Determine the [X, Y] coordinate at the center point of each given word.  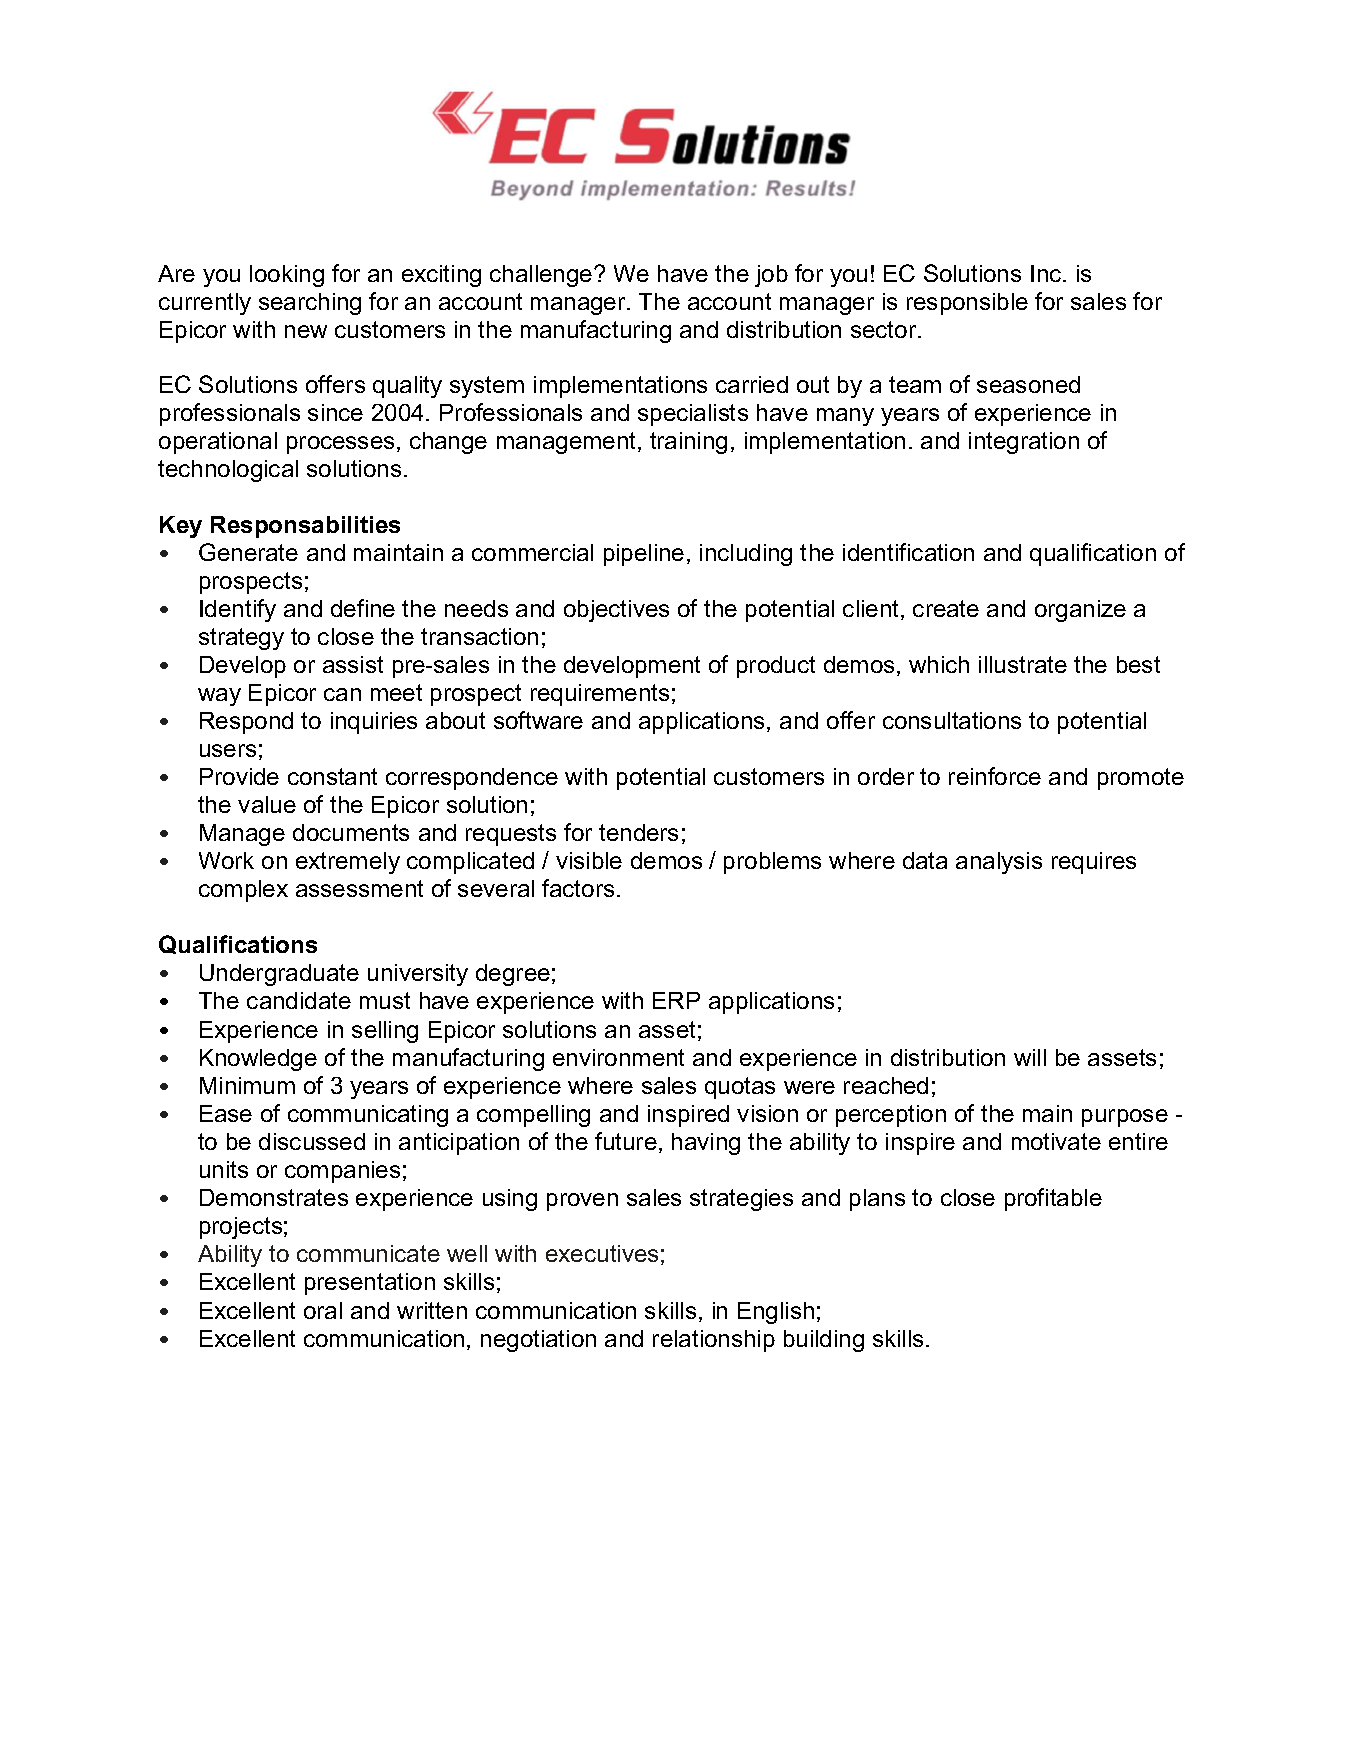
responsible [967, 304]
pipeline [644, 555]
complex [243, 891]
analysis [999, 863]
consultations [952, 720]
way [219, 697]
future [626, 1141]
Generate [248, 552]
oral [323, 1310]
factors [578, 888]
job [771, 276]
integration [1024, 443]
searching [310, 304]
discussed [312, 1141]
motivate [1056, 1141]
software [538, 720]
